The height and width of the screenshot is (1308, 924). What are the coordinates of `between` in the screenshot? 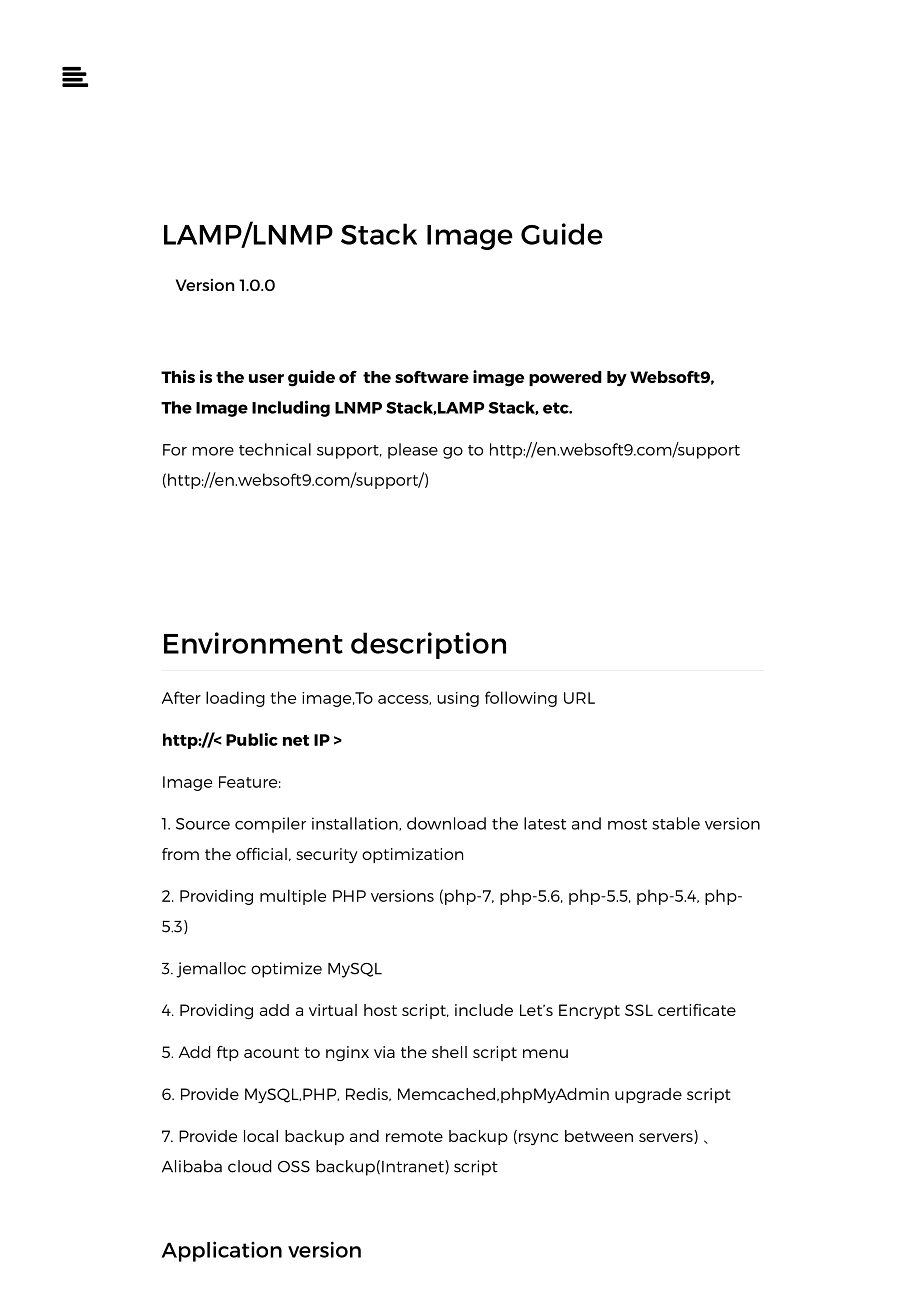 It's located at (599, 1136).
